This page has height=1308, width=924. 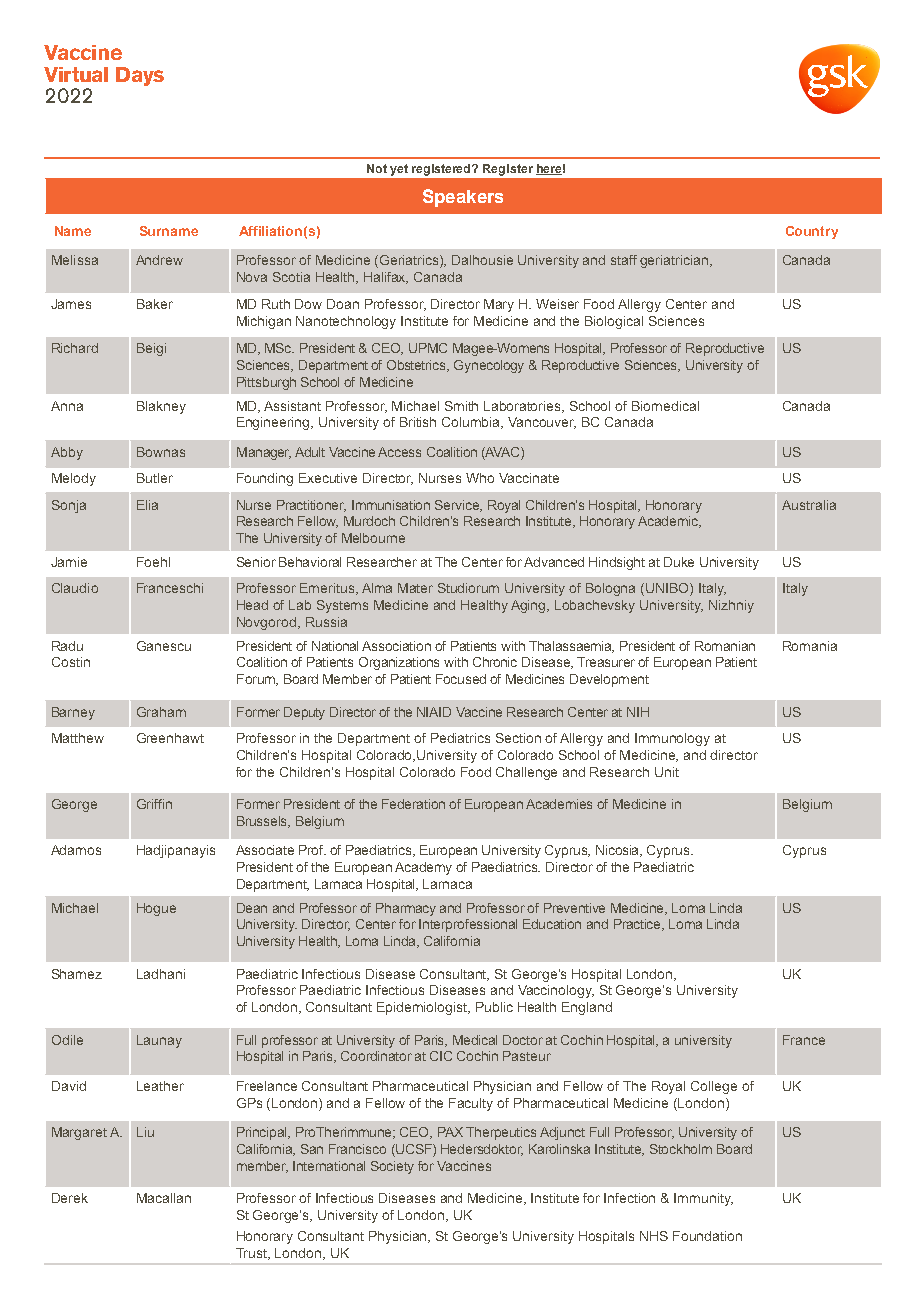 What do you see at coordinates (140, 76) in the page?
I see `Days` at bounding box center [140, 76].
